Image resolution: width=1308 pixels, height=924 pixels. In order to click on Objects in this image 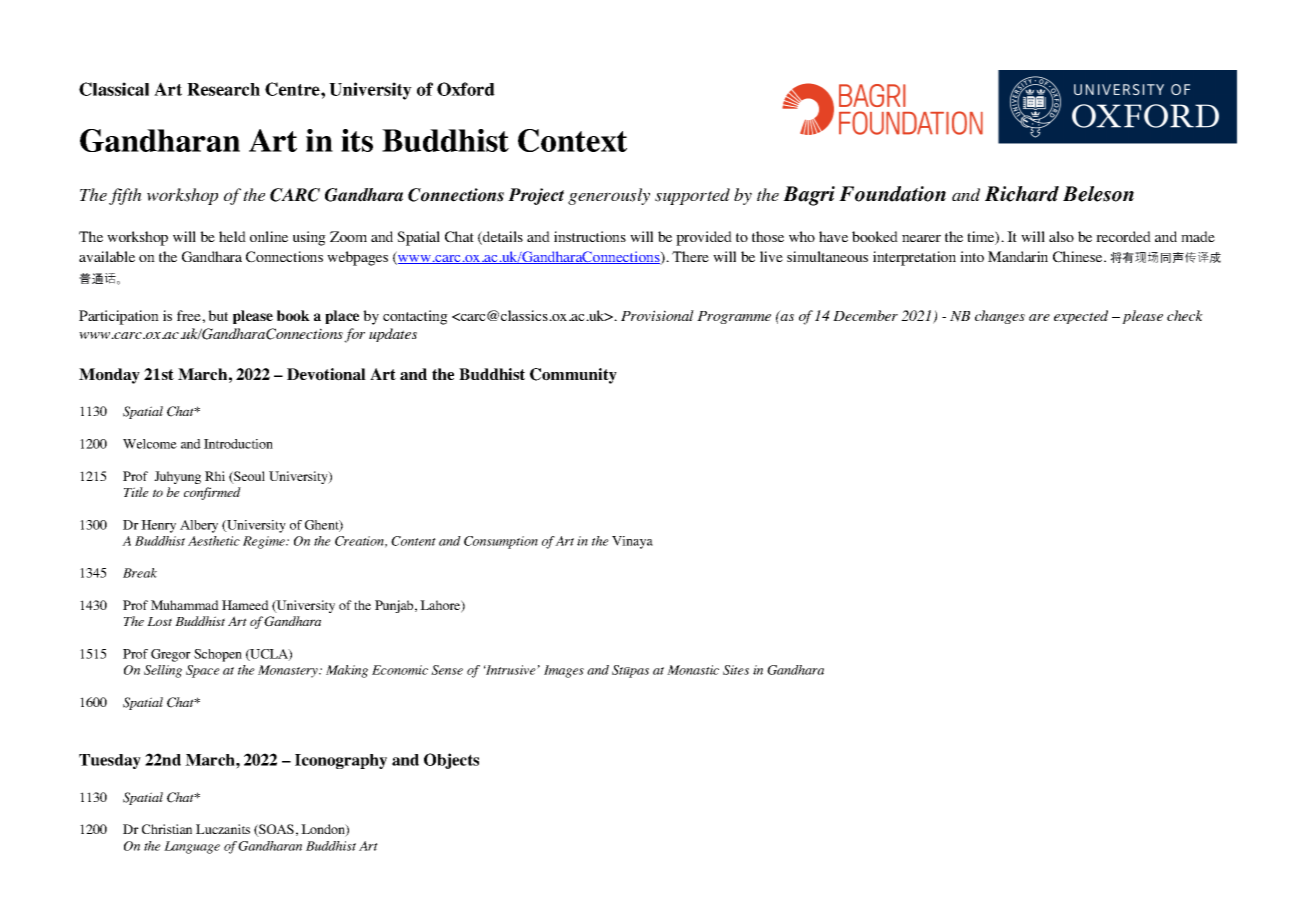, I will do `click(451, 761)`.
